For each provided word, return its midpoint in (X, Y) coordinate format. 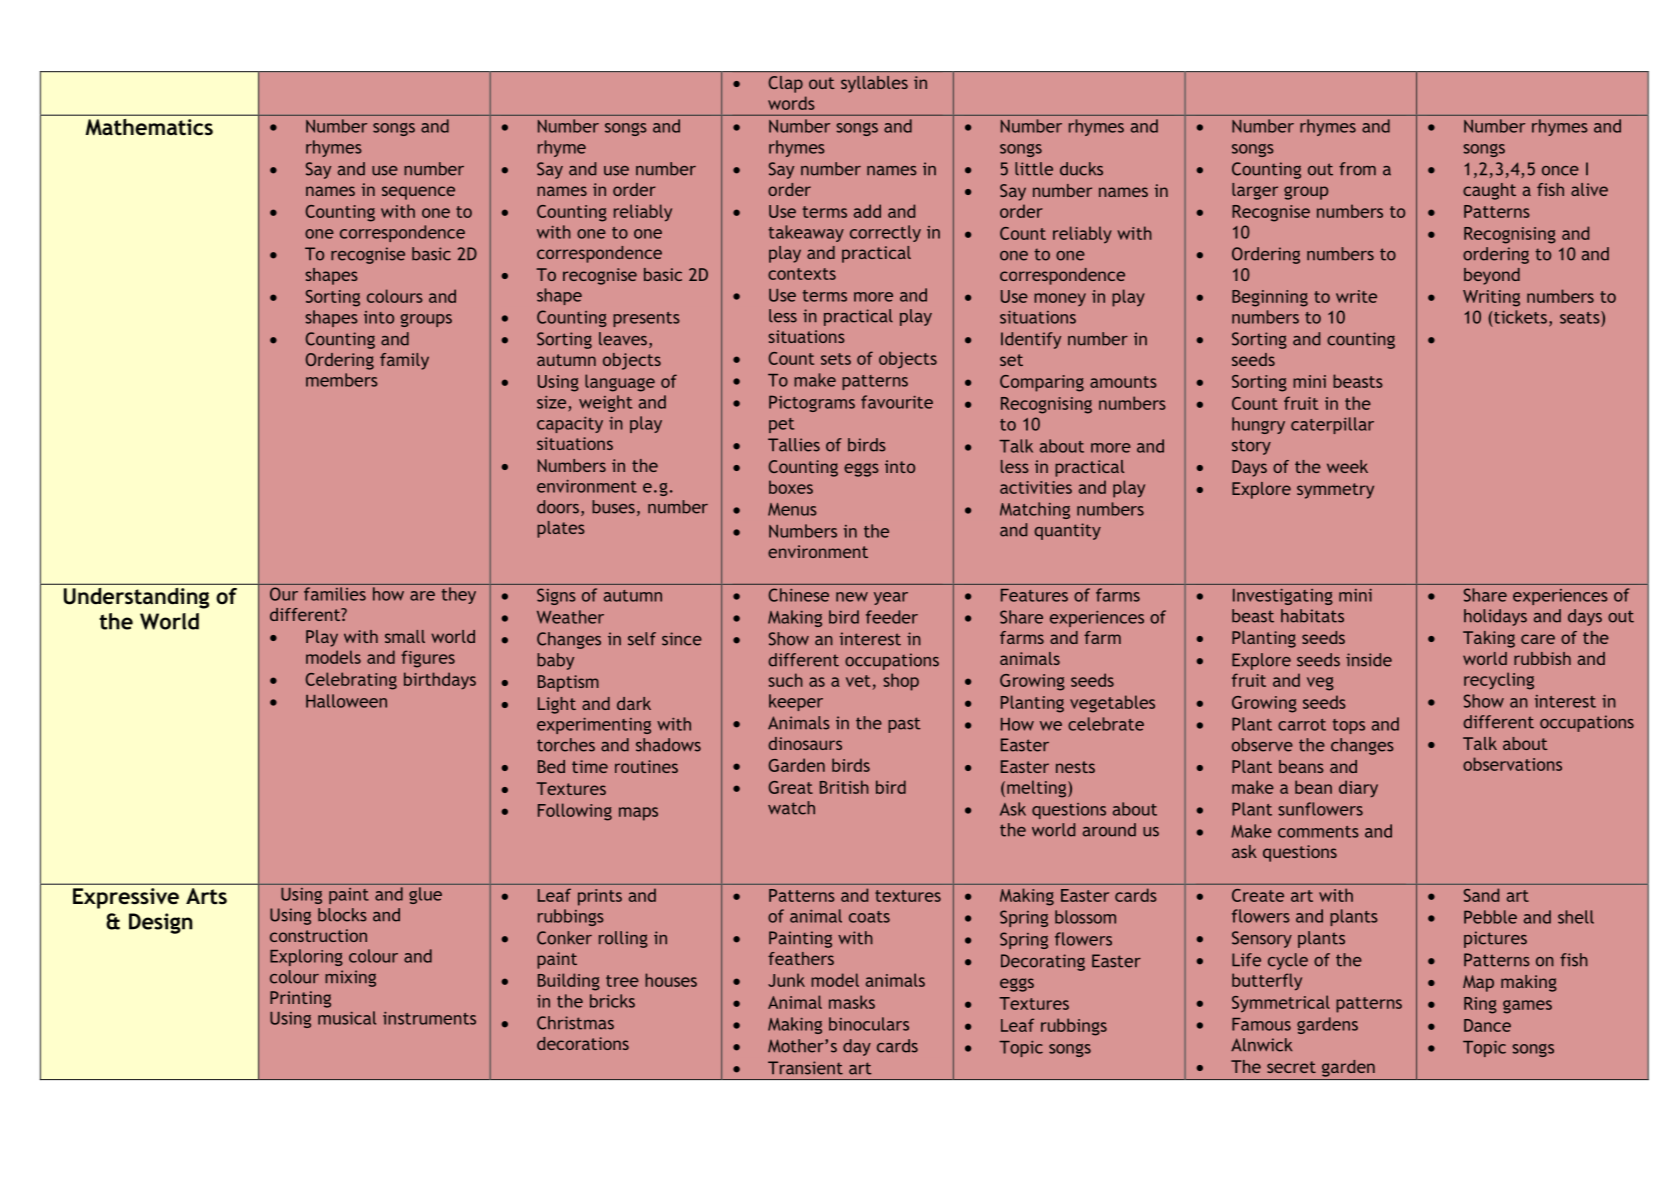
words (791, 103)
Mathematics (149, 127)
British (844, 787)
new (852, 597)
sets (836, 359)
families (335, 594)
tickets (1520, 317)
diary (1358, 789)
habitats (1312, 616)
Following (575, 812)
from (1357, 169)
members (342, 380)
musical (347, 1018)
